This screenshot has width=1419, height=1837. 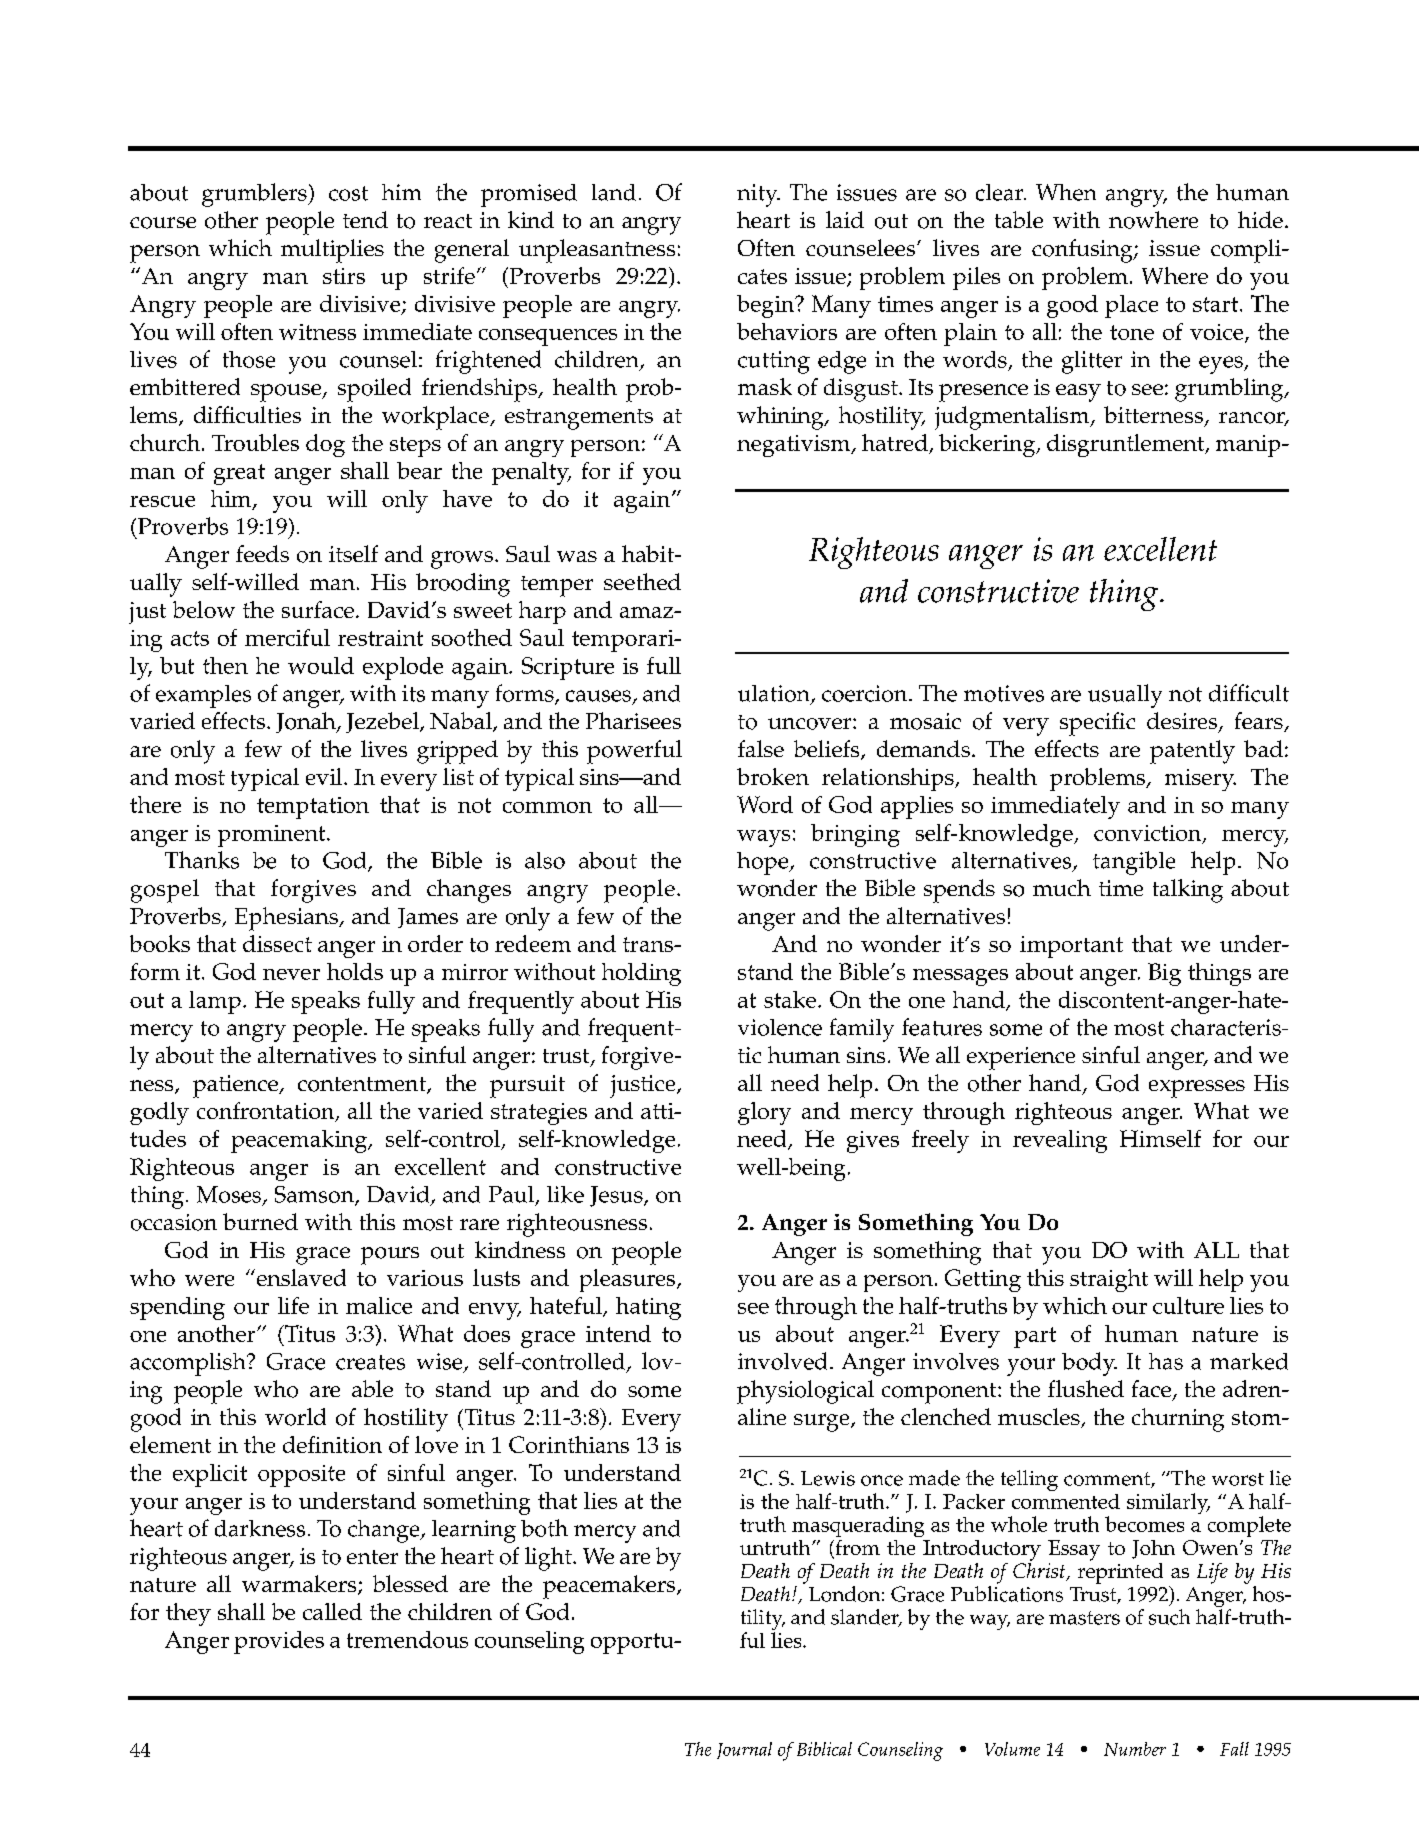 I want to click on provides, so click(x=279, y=1642).
